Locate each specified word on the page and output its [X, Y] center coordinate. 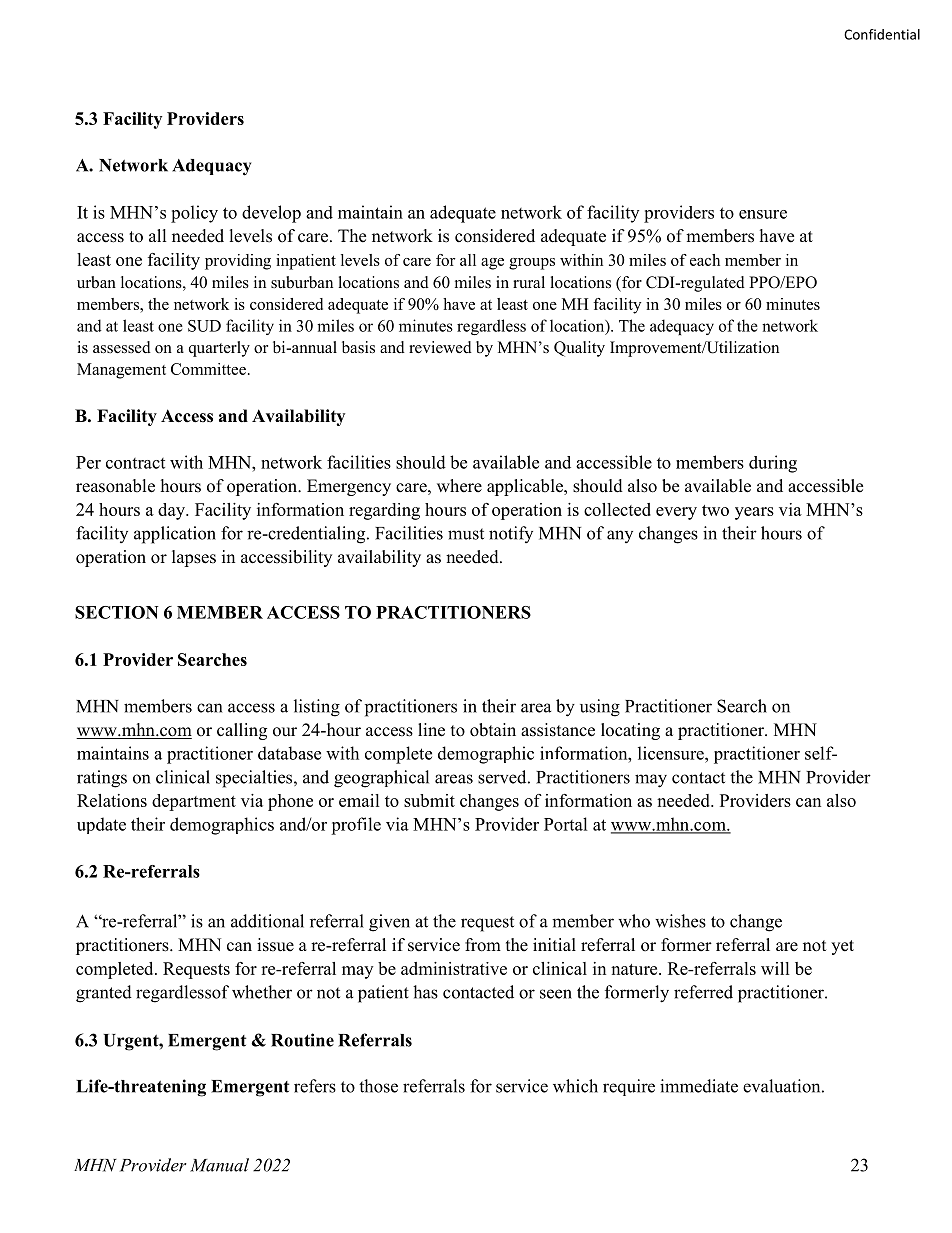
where [459, 486]
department [194, 802]
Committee [208, 369]
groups [532, 264]
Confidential [882, 34]
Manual [219, 1165]
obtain [493, 730]
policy [194, 214]
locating [630, 731]
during [773, 464]
